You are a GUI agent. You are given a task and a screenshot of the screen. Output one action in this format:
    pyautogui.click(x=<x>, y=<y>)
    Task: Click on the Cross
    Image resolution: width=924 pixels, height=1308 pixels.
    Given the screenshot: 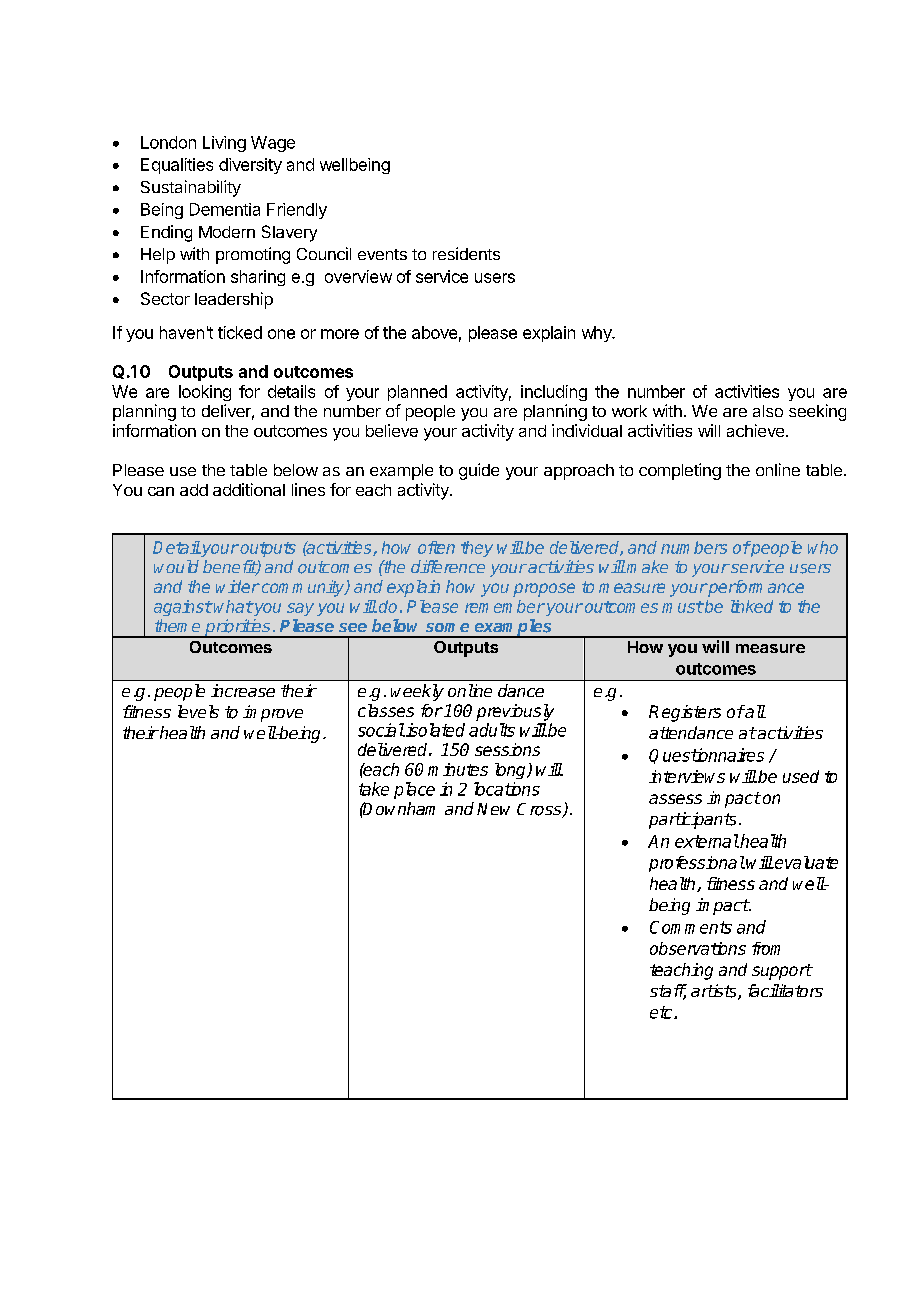 What is the action you would take?
    pyautogui.click(x=540, y=810)
